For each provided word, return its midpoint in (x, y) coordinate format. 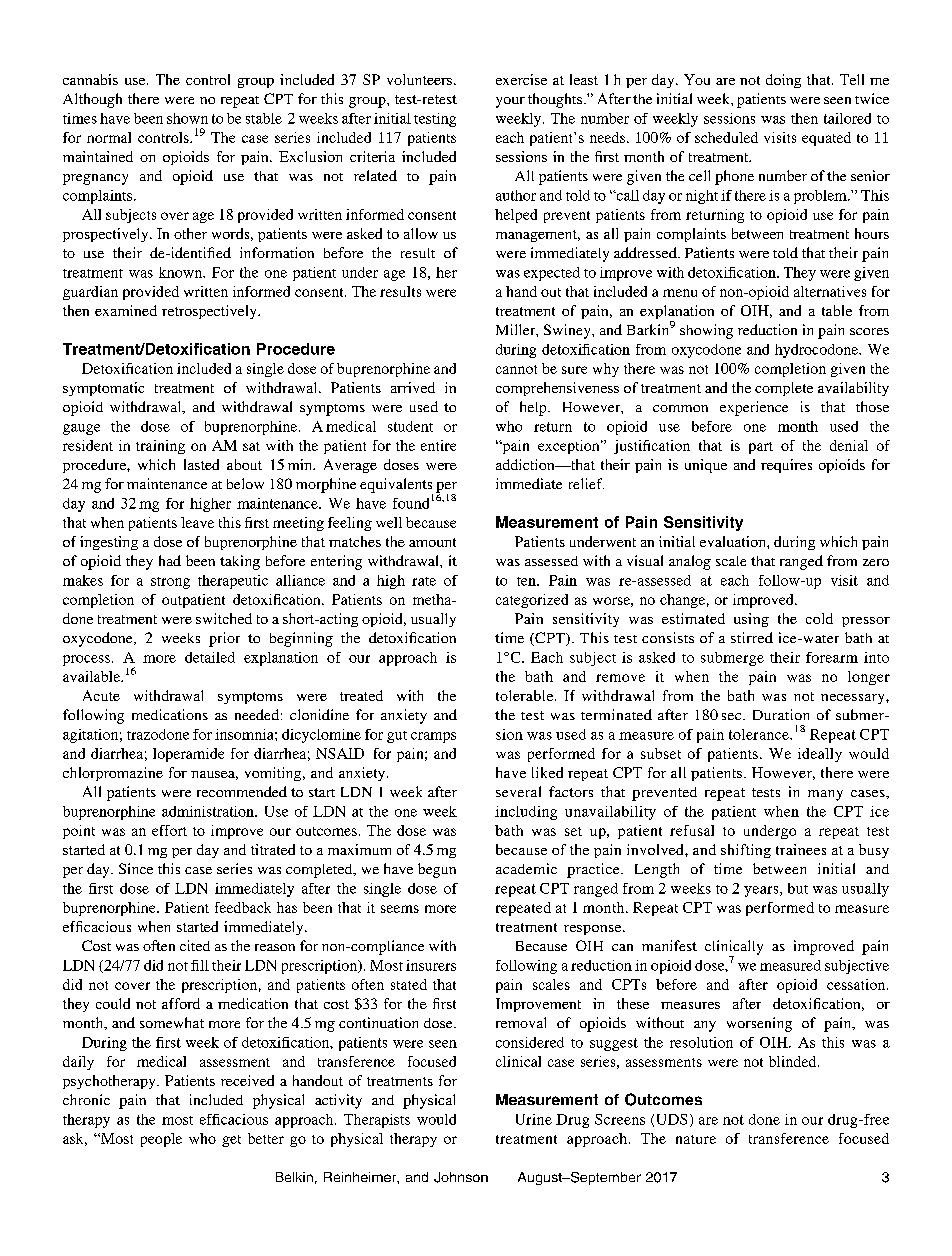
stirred (752, 637)
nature (696, 1139)
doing (783, 81)
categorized (532, 601)
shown (187, 118)
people (161, 1140)
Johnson (461, 1177)
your (510, 102)
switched (224, 618)
